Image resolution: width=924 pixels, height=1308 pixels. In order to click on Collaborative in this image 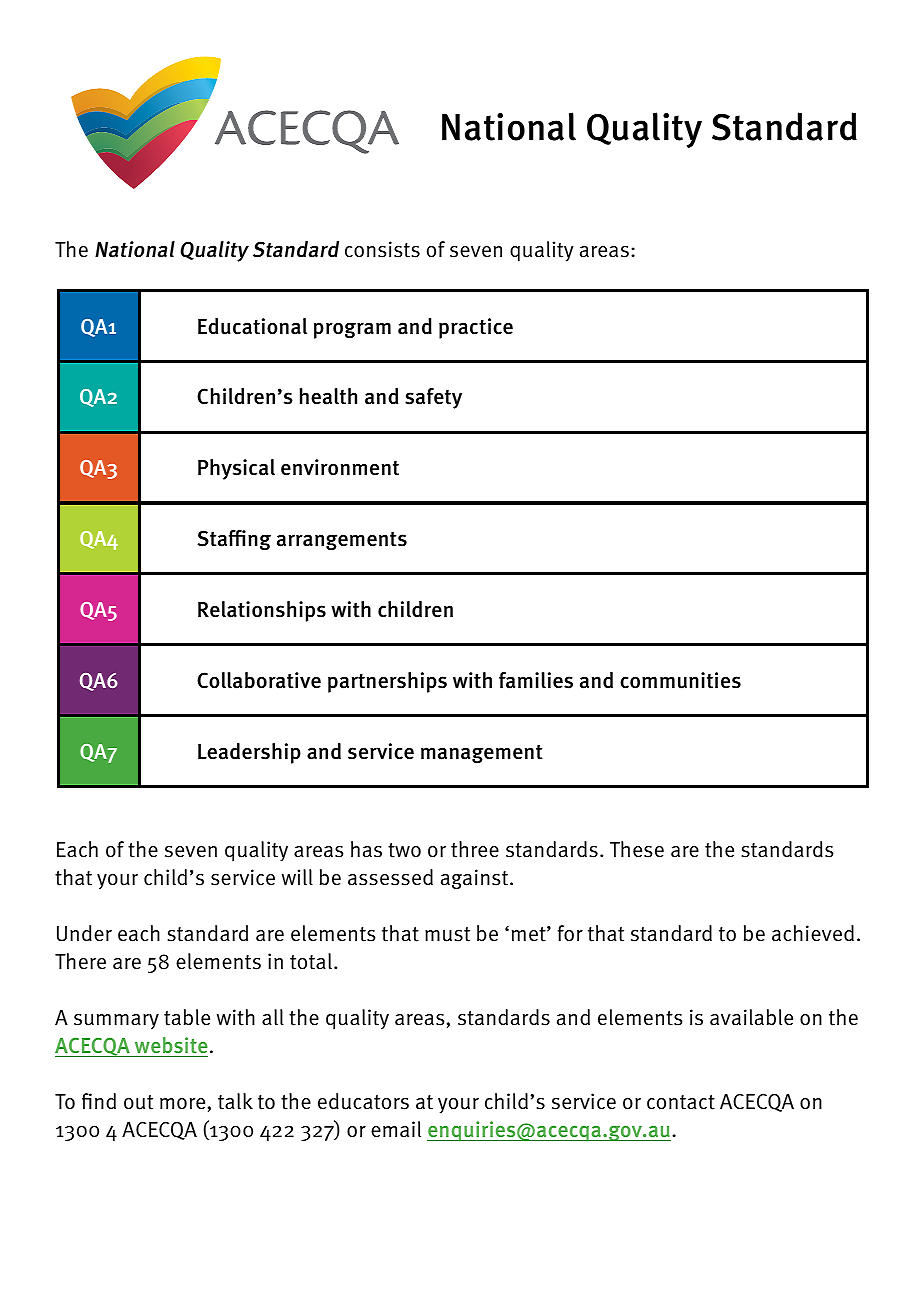, I will do `click(259, 680)`.
